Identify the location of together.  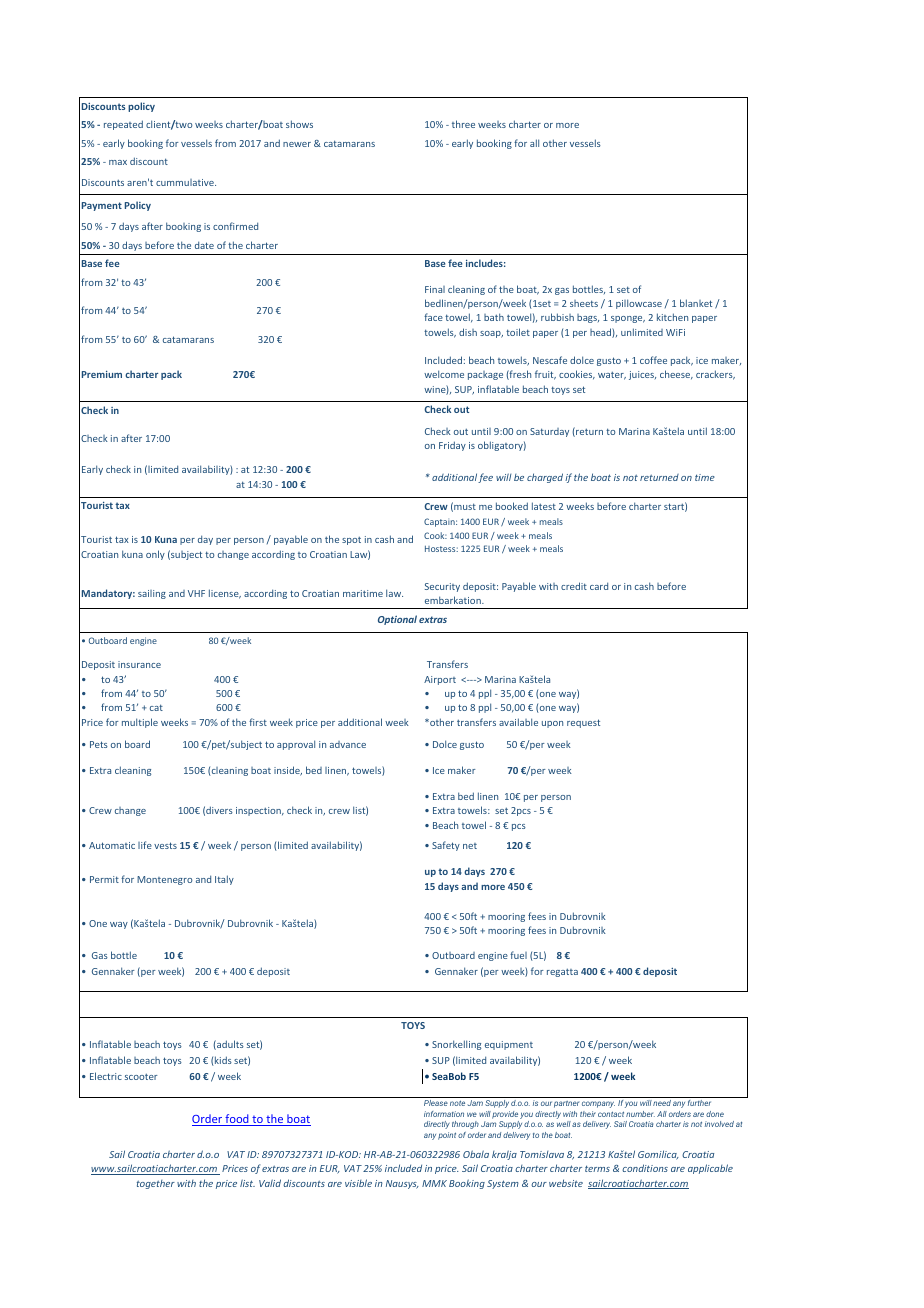
(156, 1184).
